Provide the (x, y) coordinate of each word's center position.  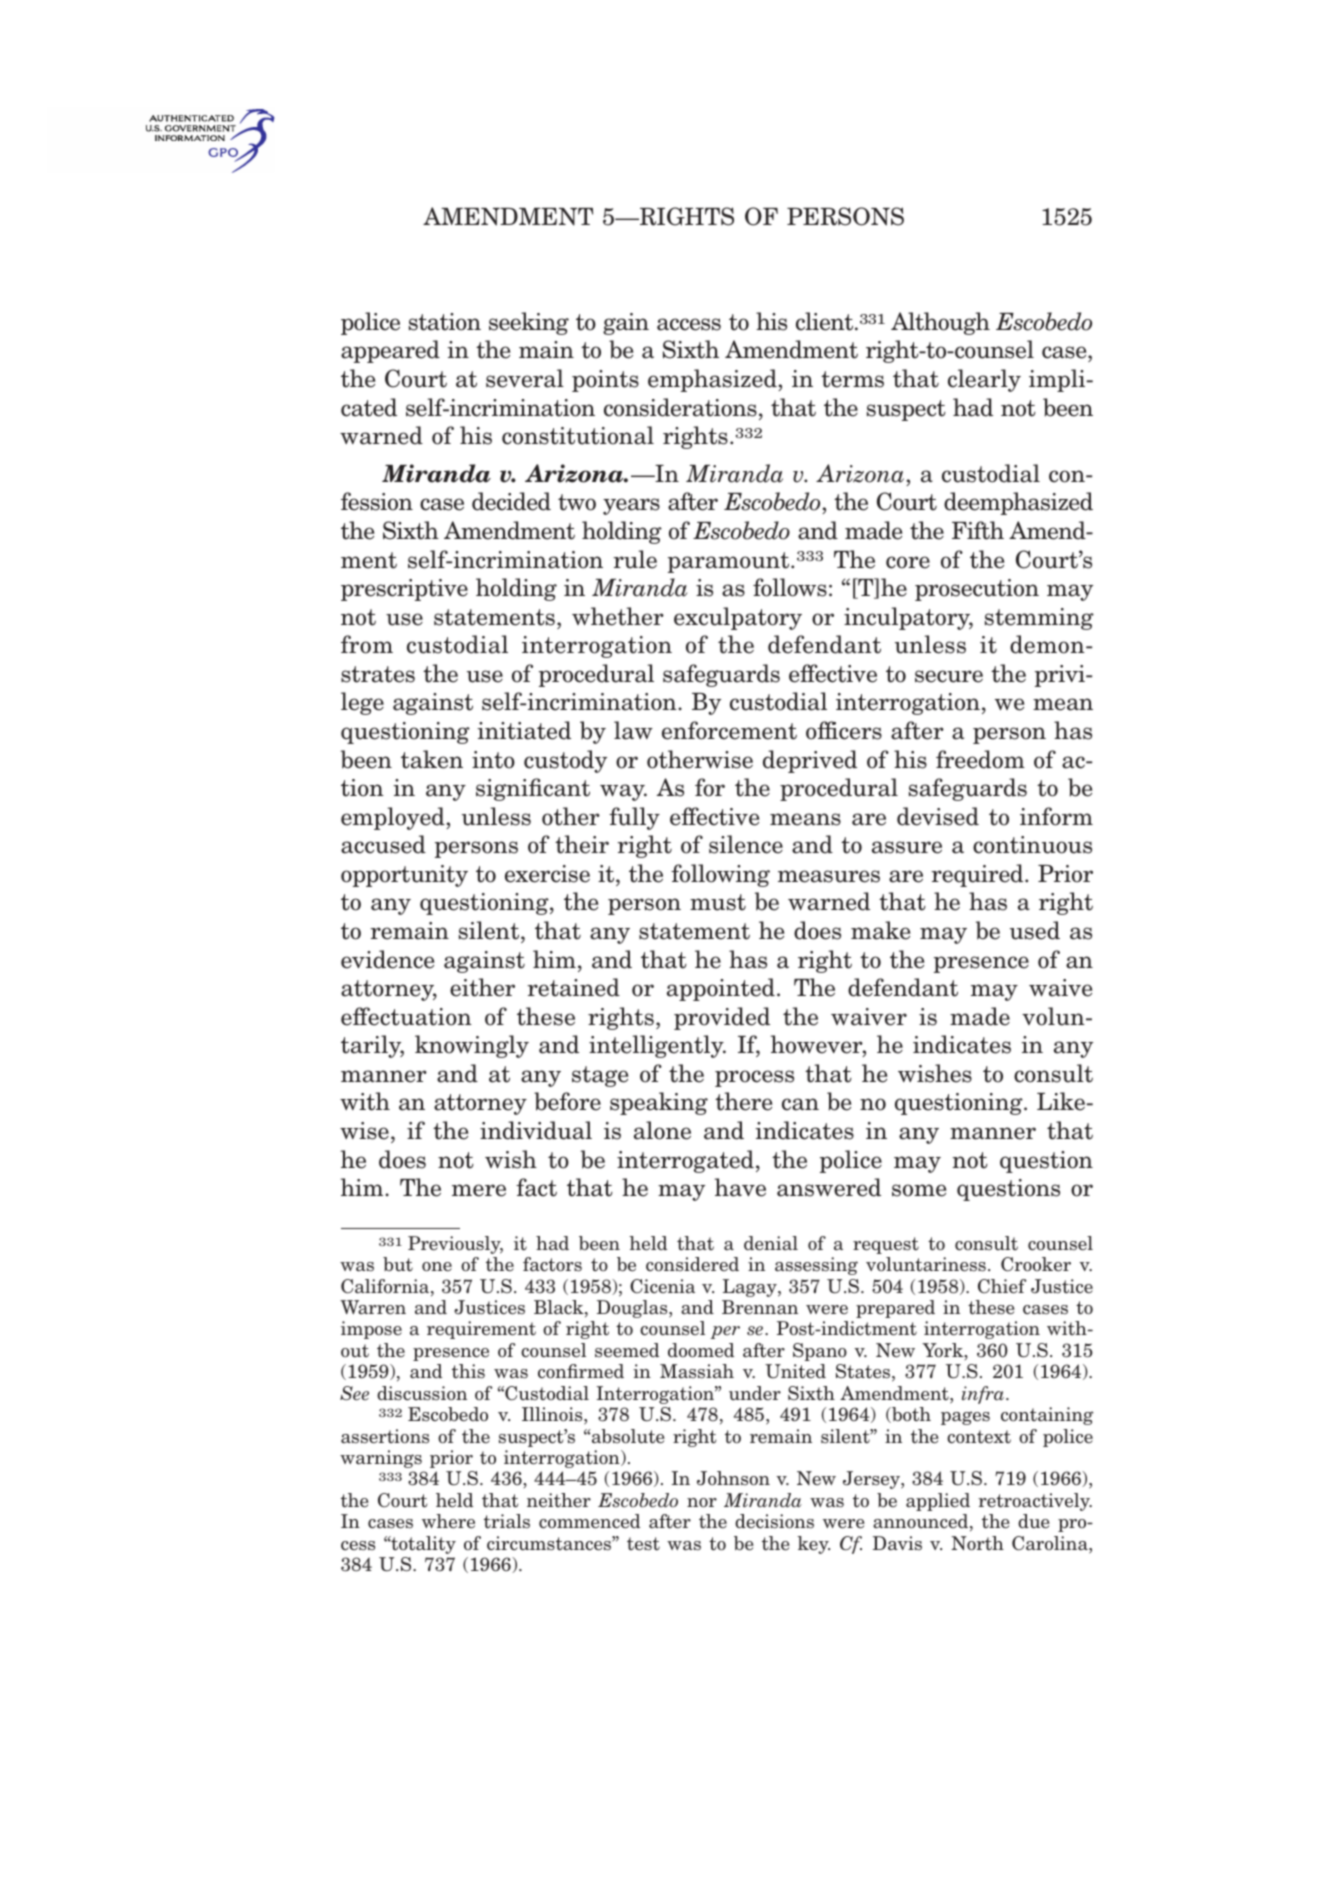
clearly (984, 380)
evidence (387, 959)
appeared (390, 351)
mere (479, 1190)
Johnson (733, 1478)
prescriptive (404, 590)
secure (949, 676)
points (605, 381)
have (740, 1187)
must (718, 902)
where (448, 1521)
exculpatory (738, 618)
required (978, 875)
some (919, 1190)
